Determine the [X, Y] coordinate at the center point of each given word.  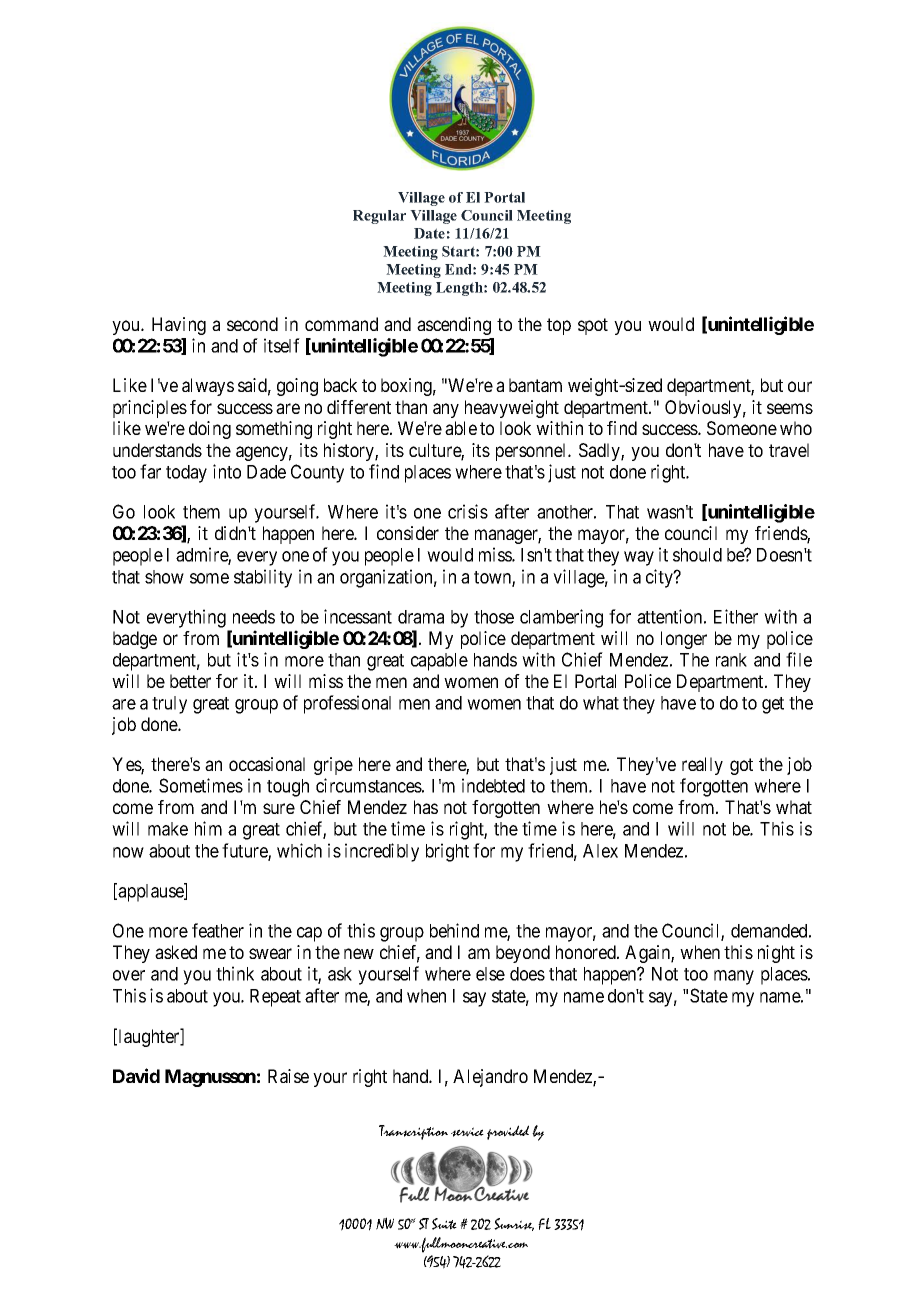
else [490, 974]
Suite [444, 1224]
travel [789, 450]
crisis [468, 511]
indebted [493, 785]
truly [169, 705]
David [136, 1075]
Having [179, 326]
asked [176, 952]
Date [429, 233]
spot [593, 326]
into [227, 471]
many [734, 977]
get [773, 705]
